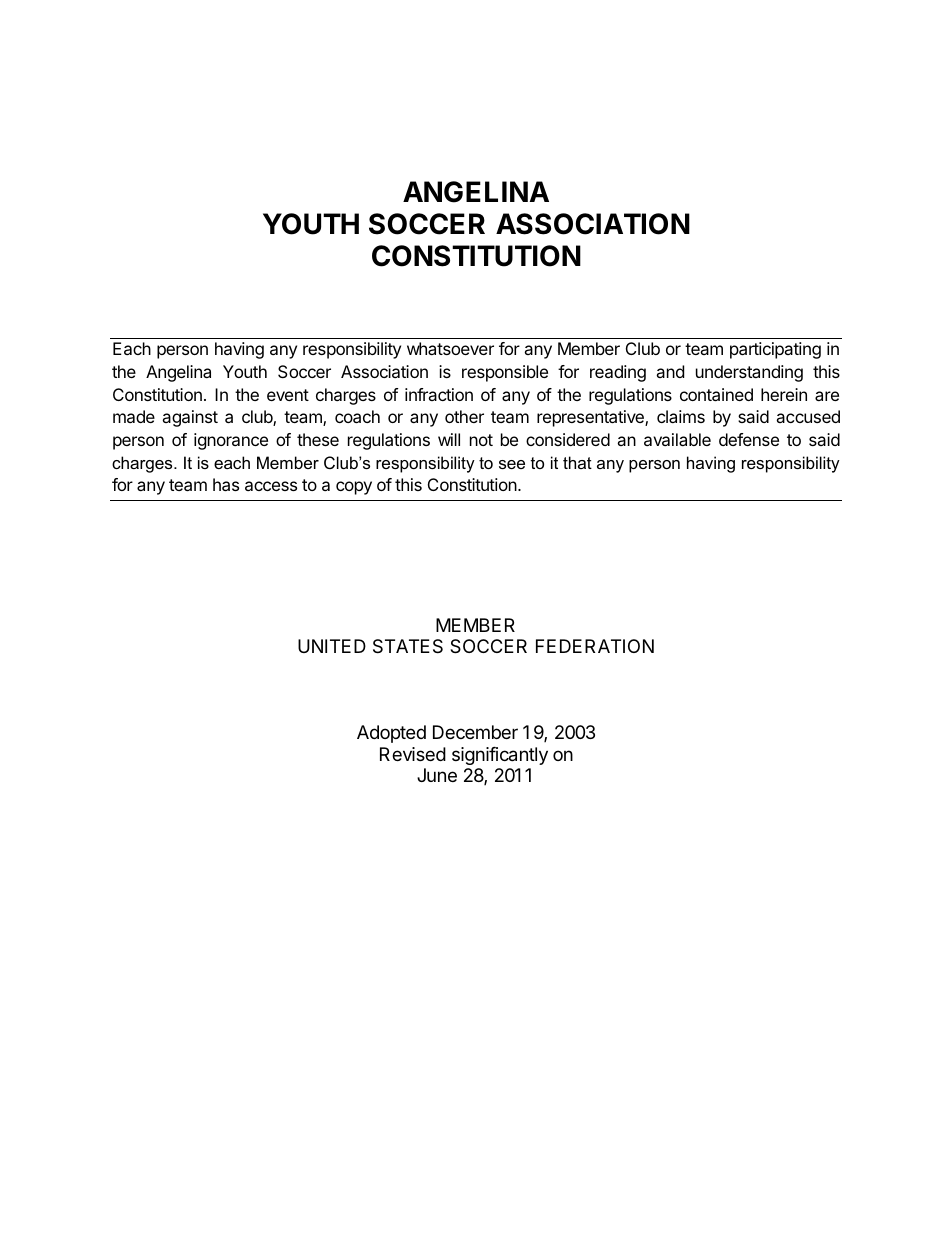 Image resolution: width=952 pixels, height=1233 pixels. Describe the element at coordinates (226, 484) in the screenshot. I see `has` at that location.
